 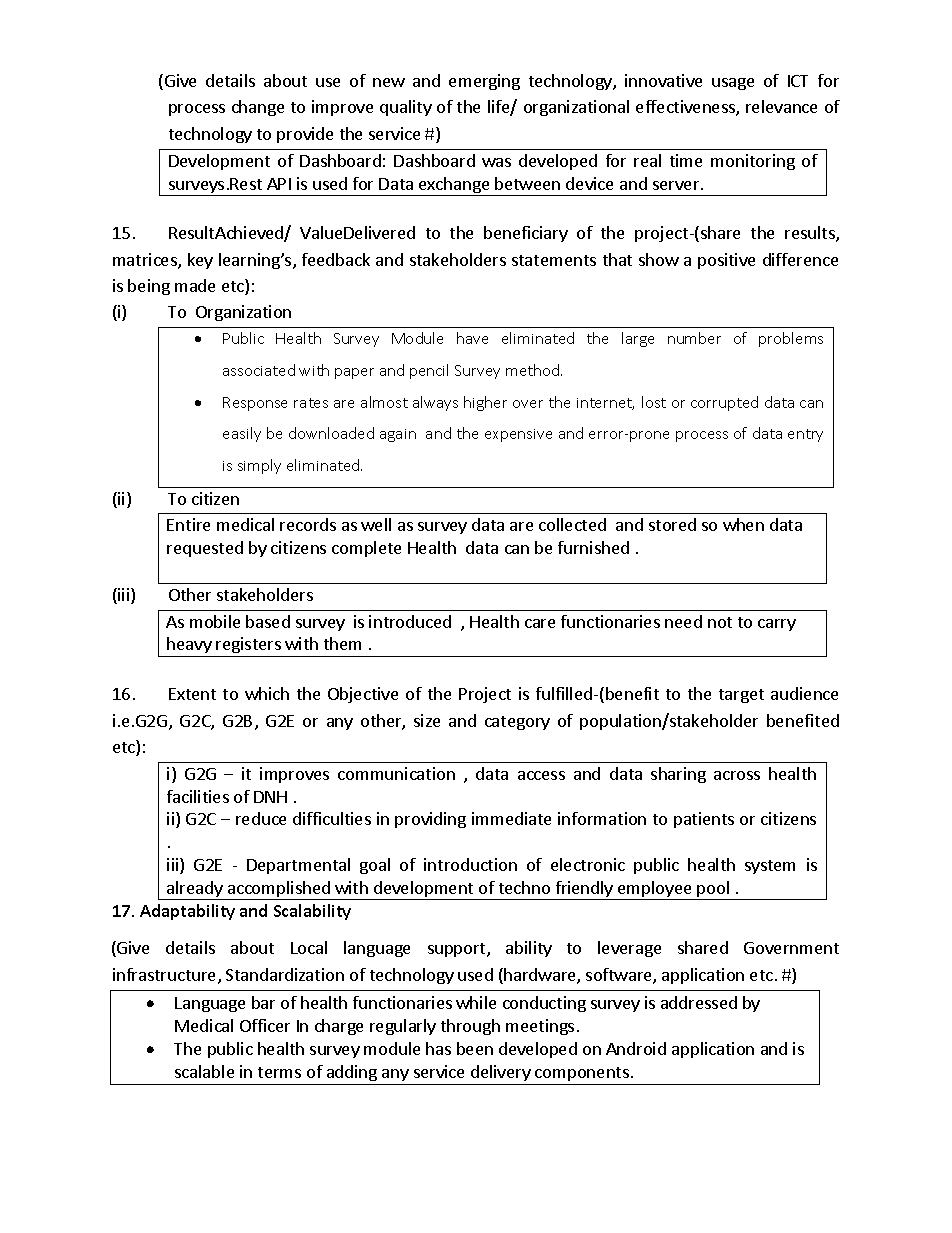 I want to click on emerging, so click(x=484, y=82).
